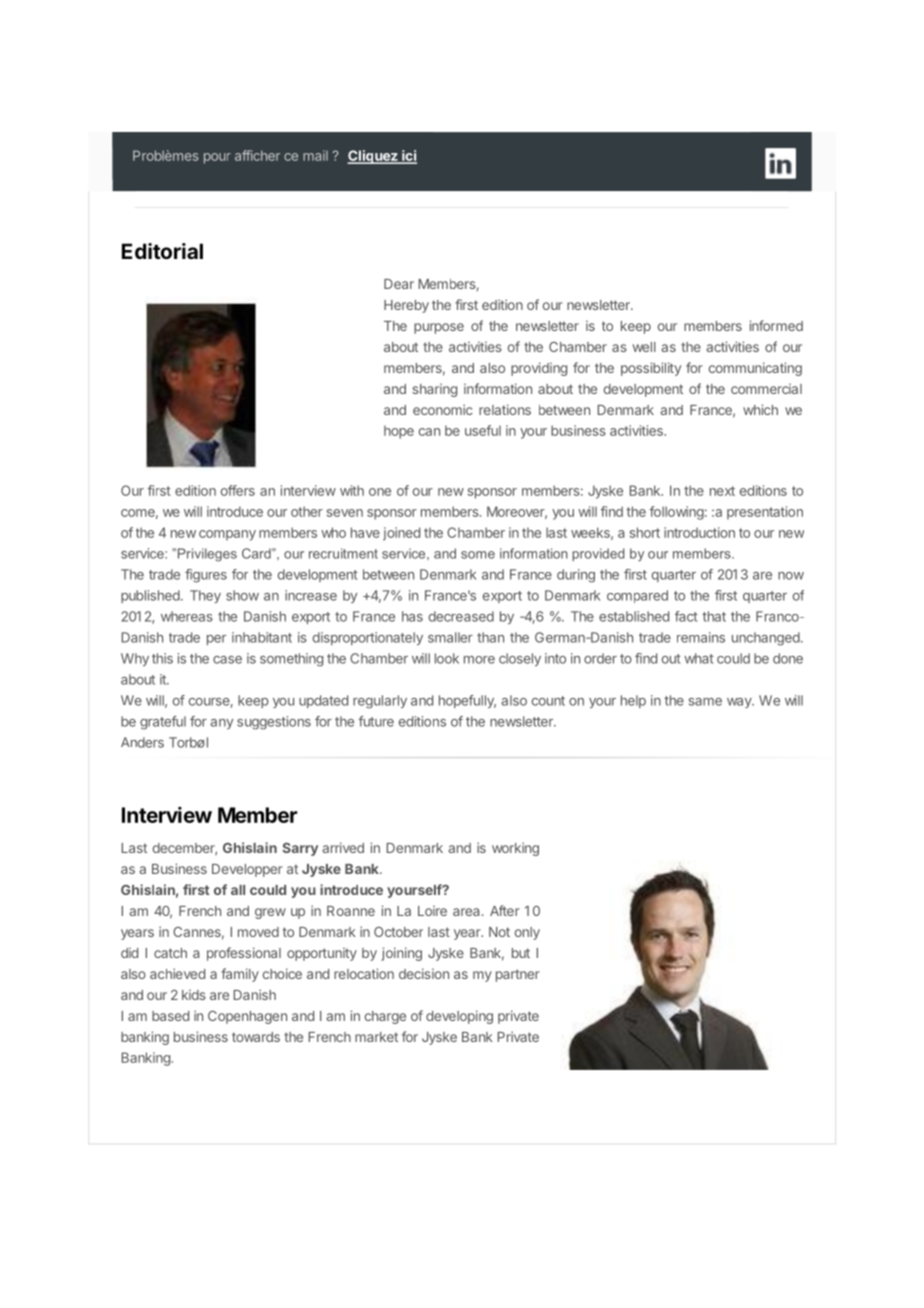  Describe the element at coordinates (705, 702) in the image. I see `same` at that location.
